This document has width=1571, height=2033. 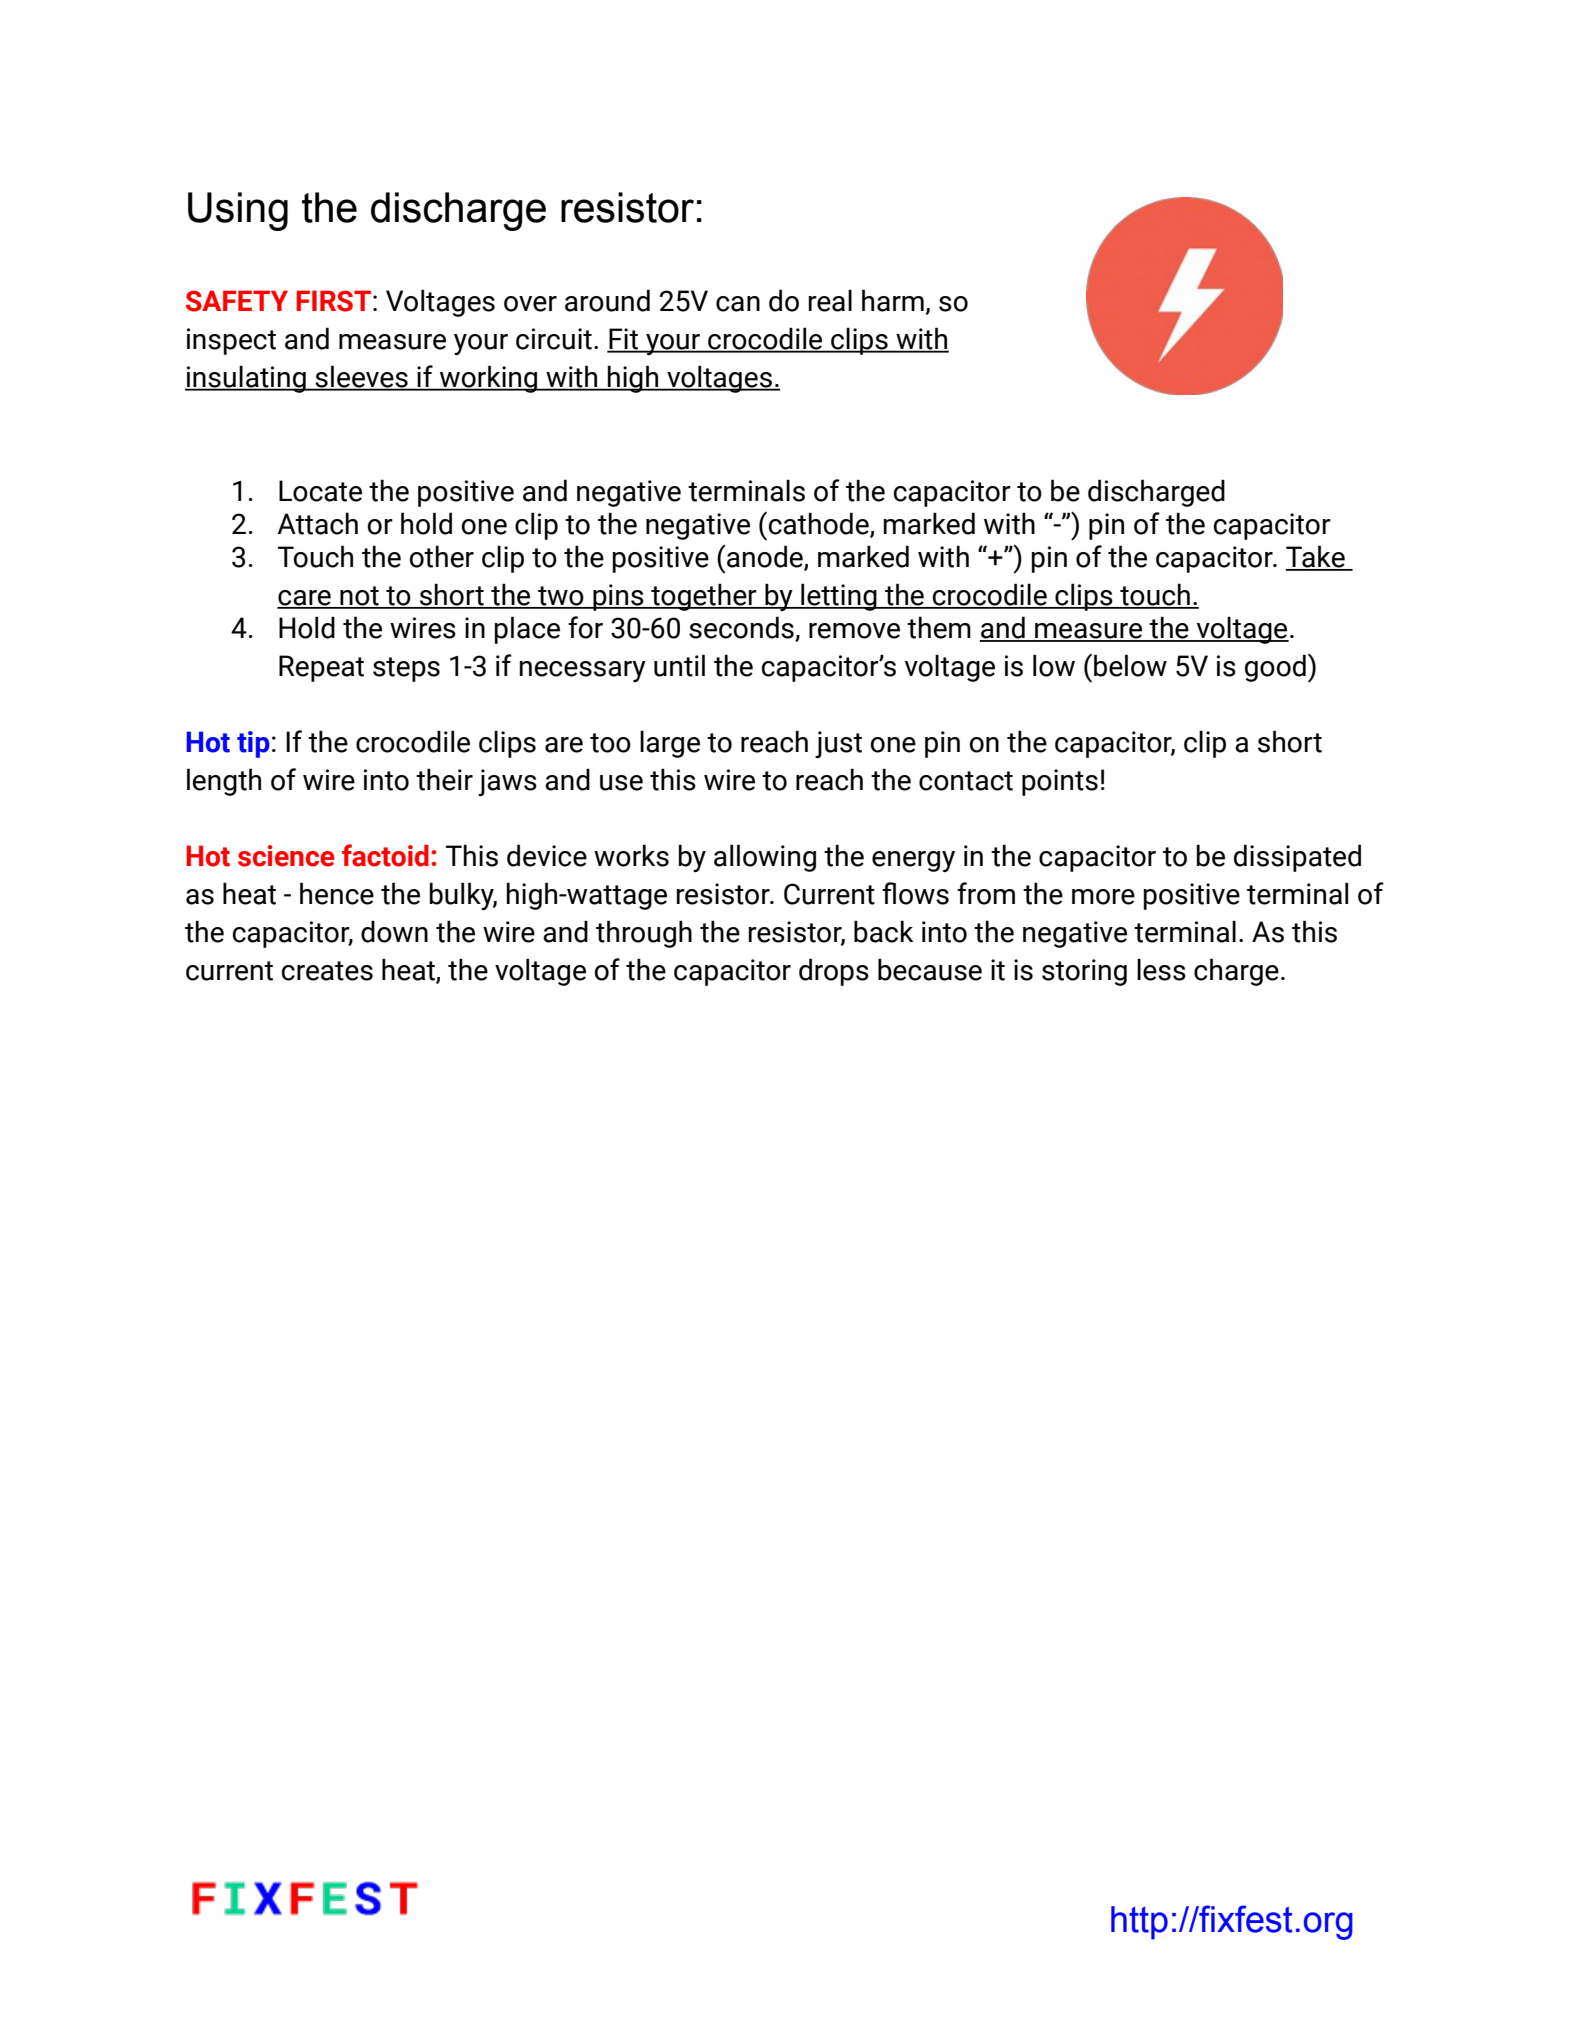 What do you see at coordinates (394, 931) in the document?
I see `down` at bounding box center [394, 931].
